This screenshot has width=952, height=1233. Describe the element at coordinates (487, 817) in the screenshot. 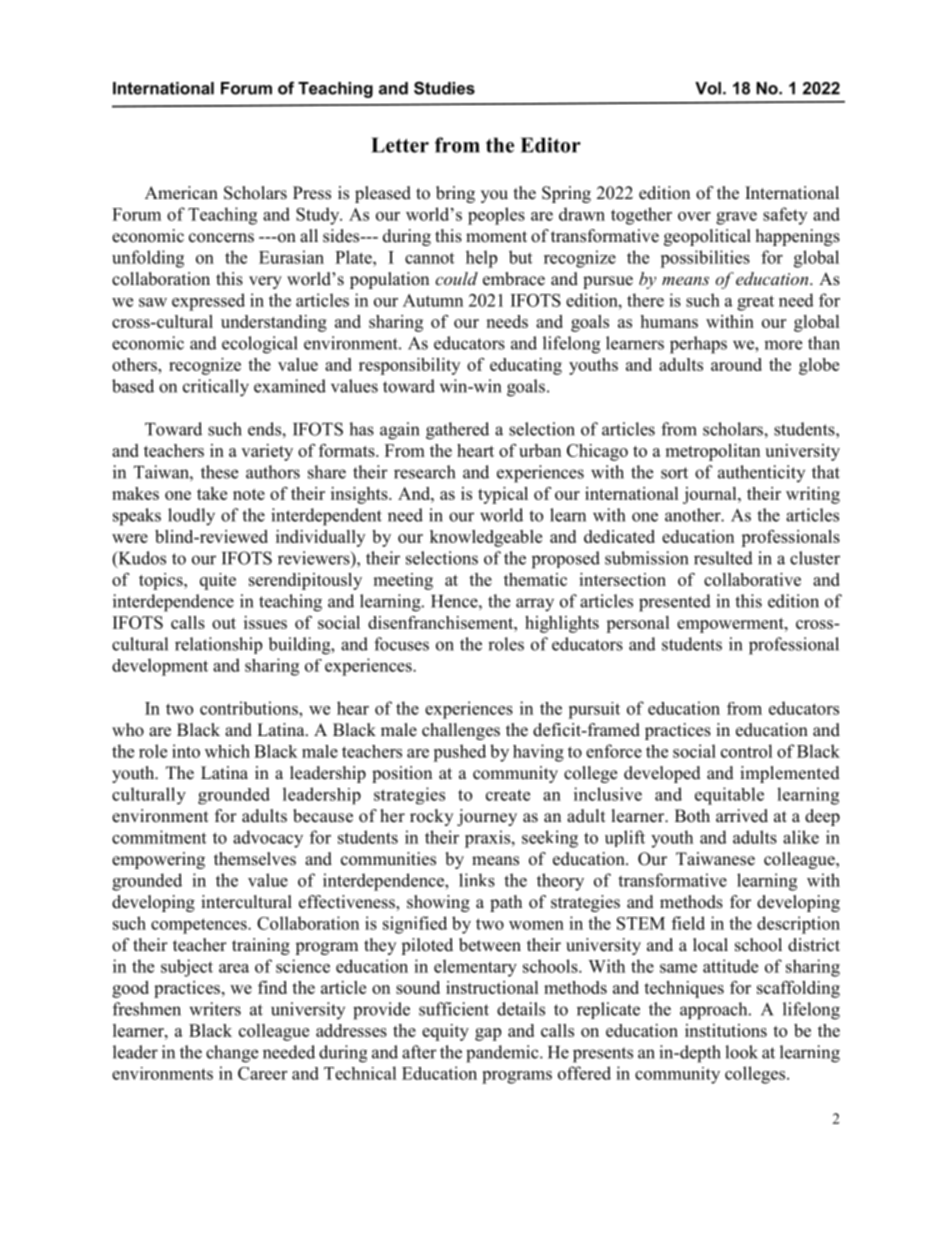

I see `journey` at that location.
